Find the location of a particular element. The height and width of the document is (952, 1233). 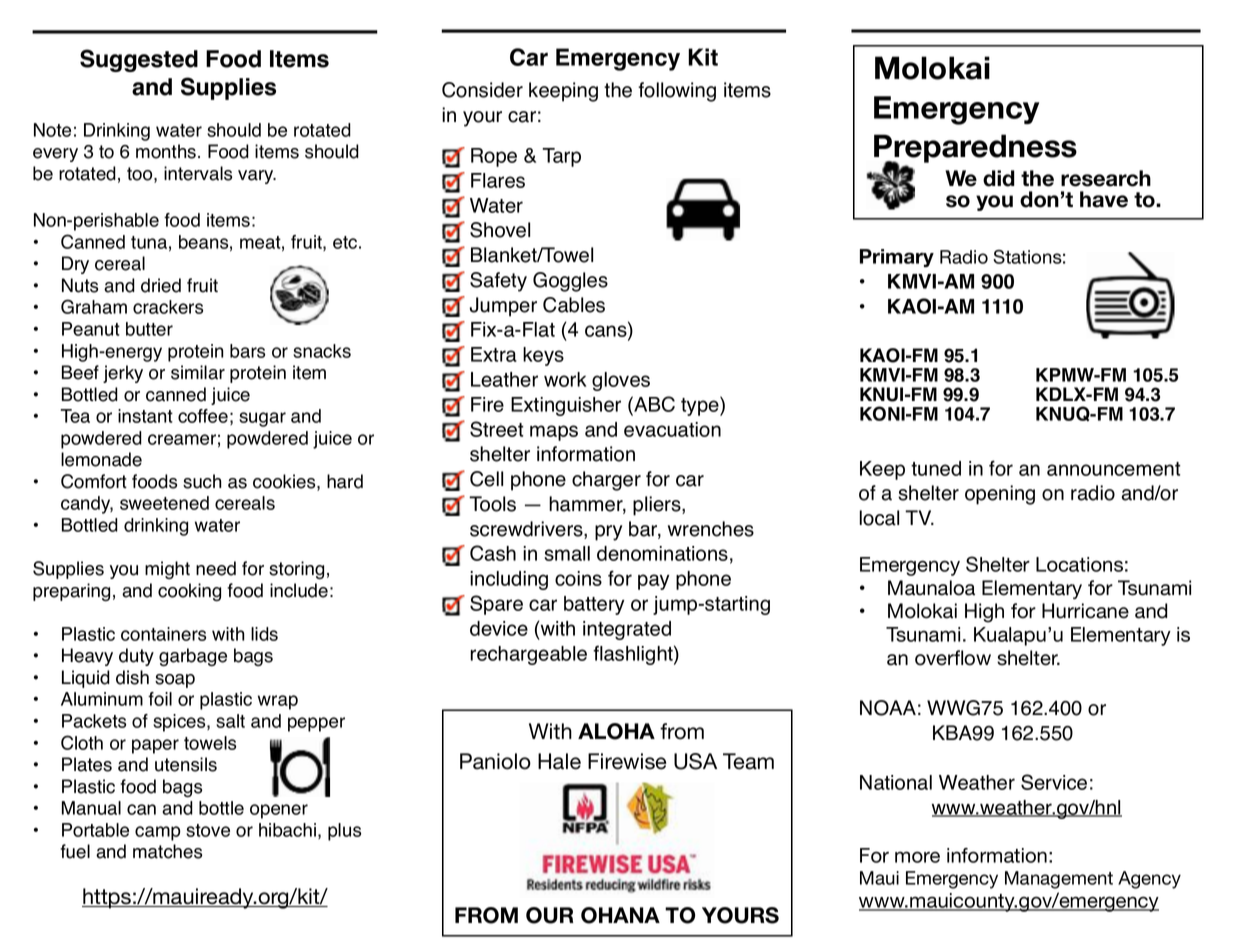

such is located at coordinates (202, 481).
